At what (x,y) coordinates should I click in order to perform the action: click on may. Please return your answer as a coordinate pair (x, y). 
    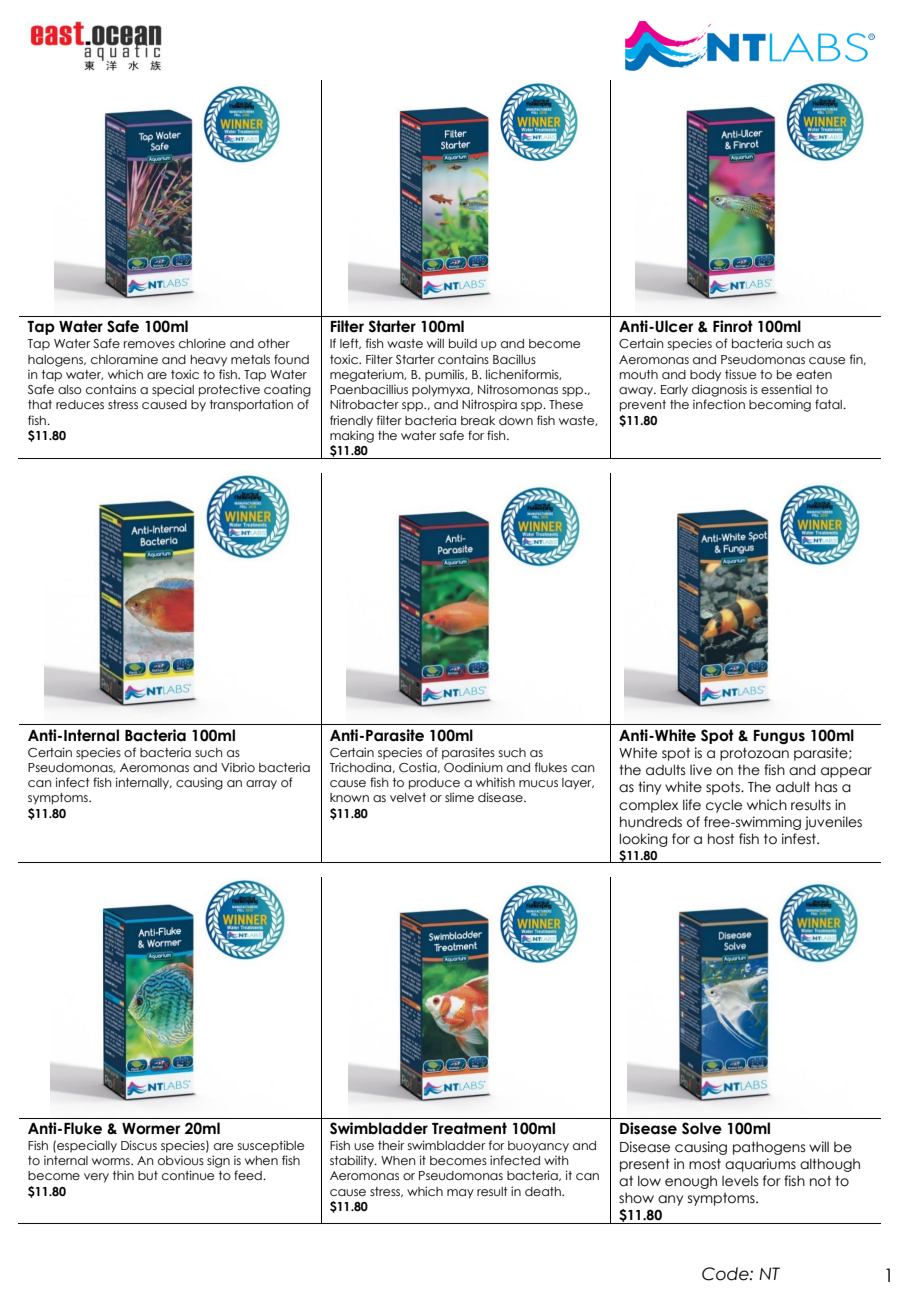
    Looking at the image, I should click on (460, 1194).
